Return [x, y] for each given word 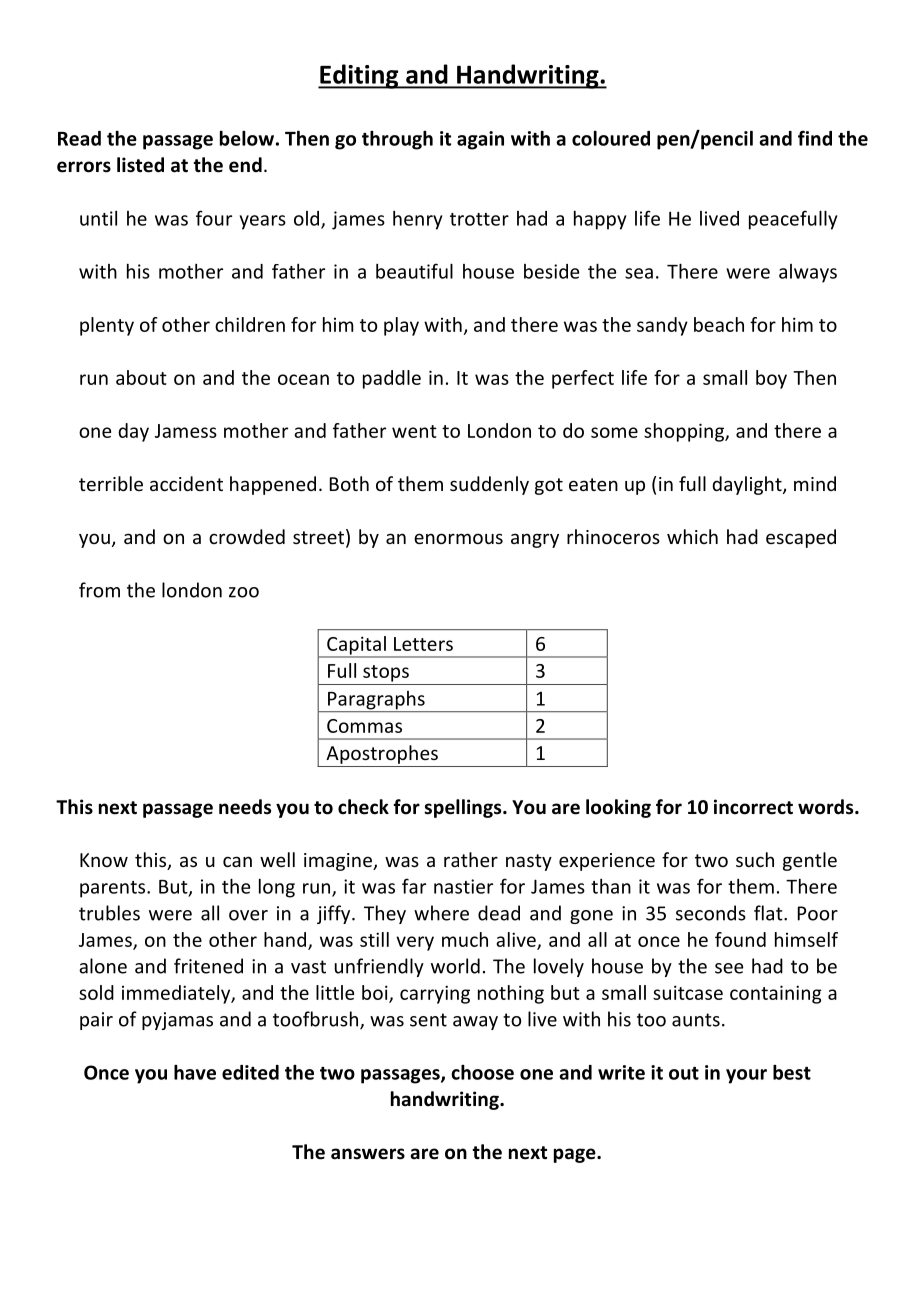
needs [245, 807]
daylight [748, 485]
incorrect [753, 807]
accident [186, 483]
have [195, 1072]
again [480, 140]
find [815, 138]
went [414, 431]
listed [140, 165]
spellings [464, 808]
